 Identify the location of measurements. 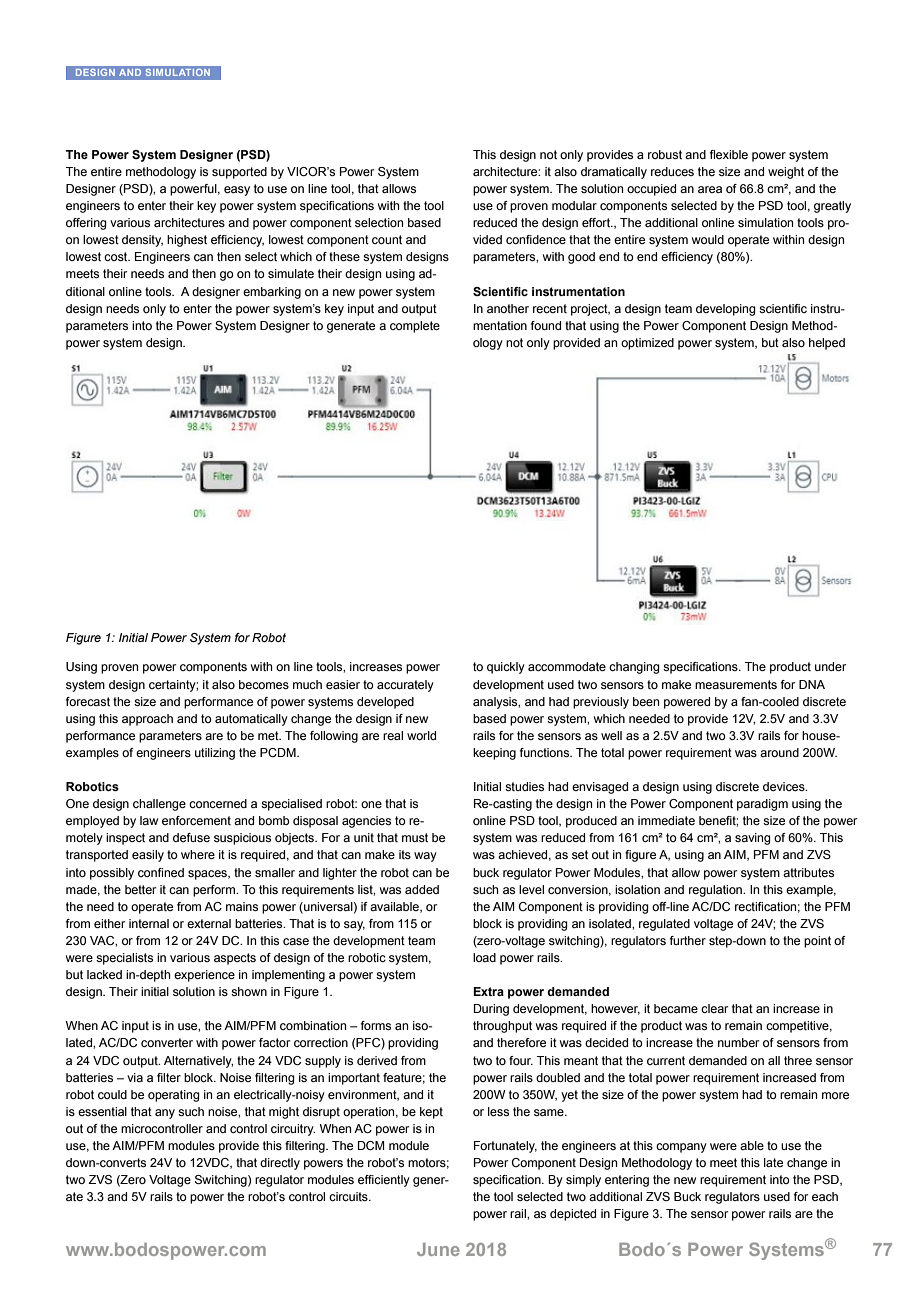
(736, 684).
